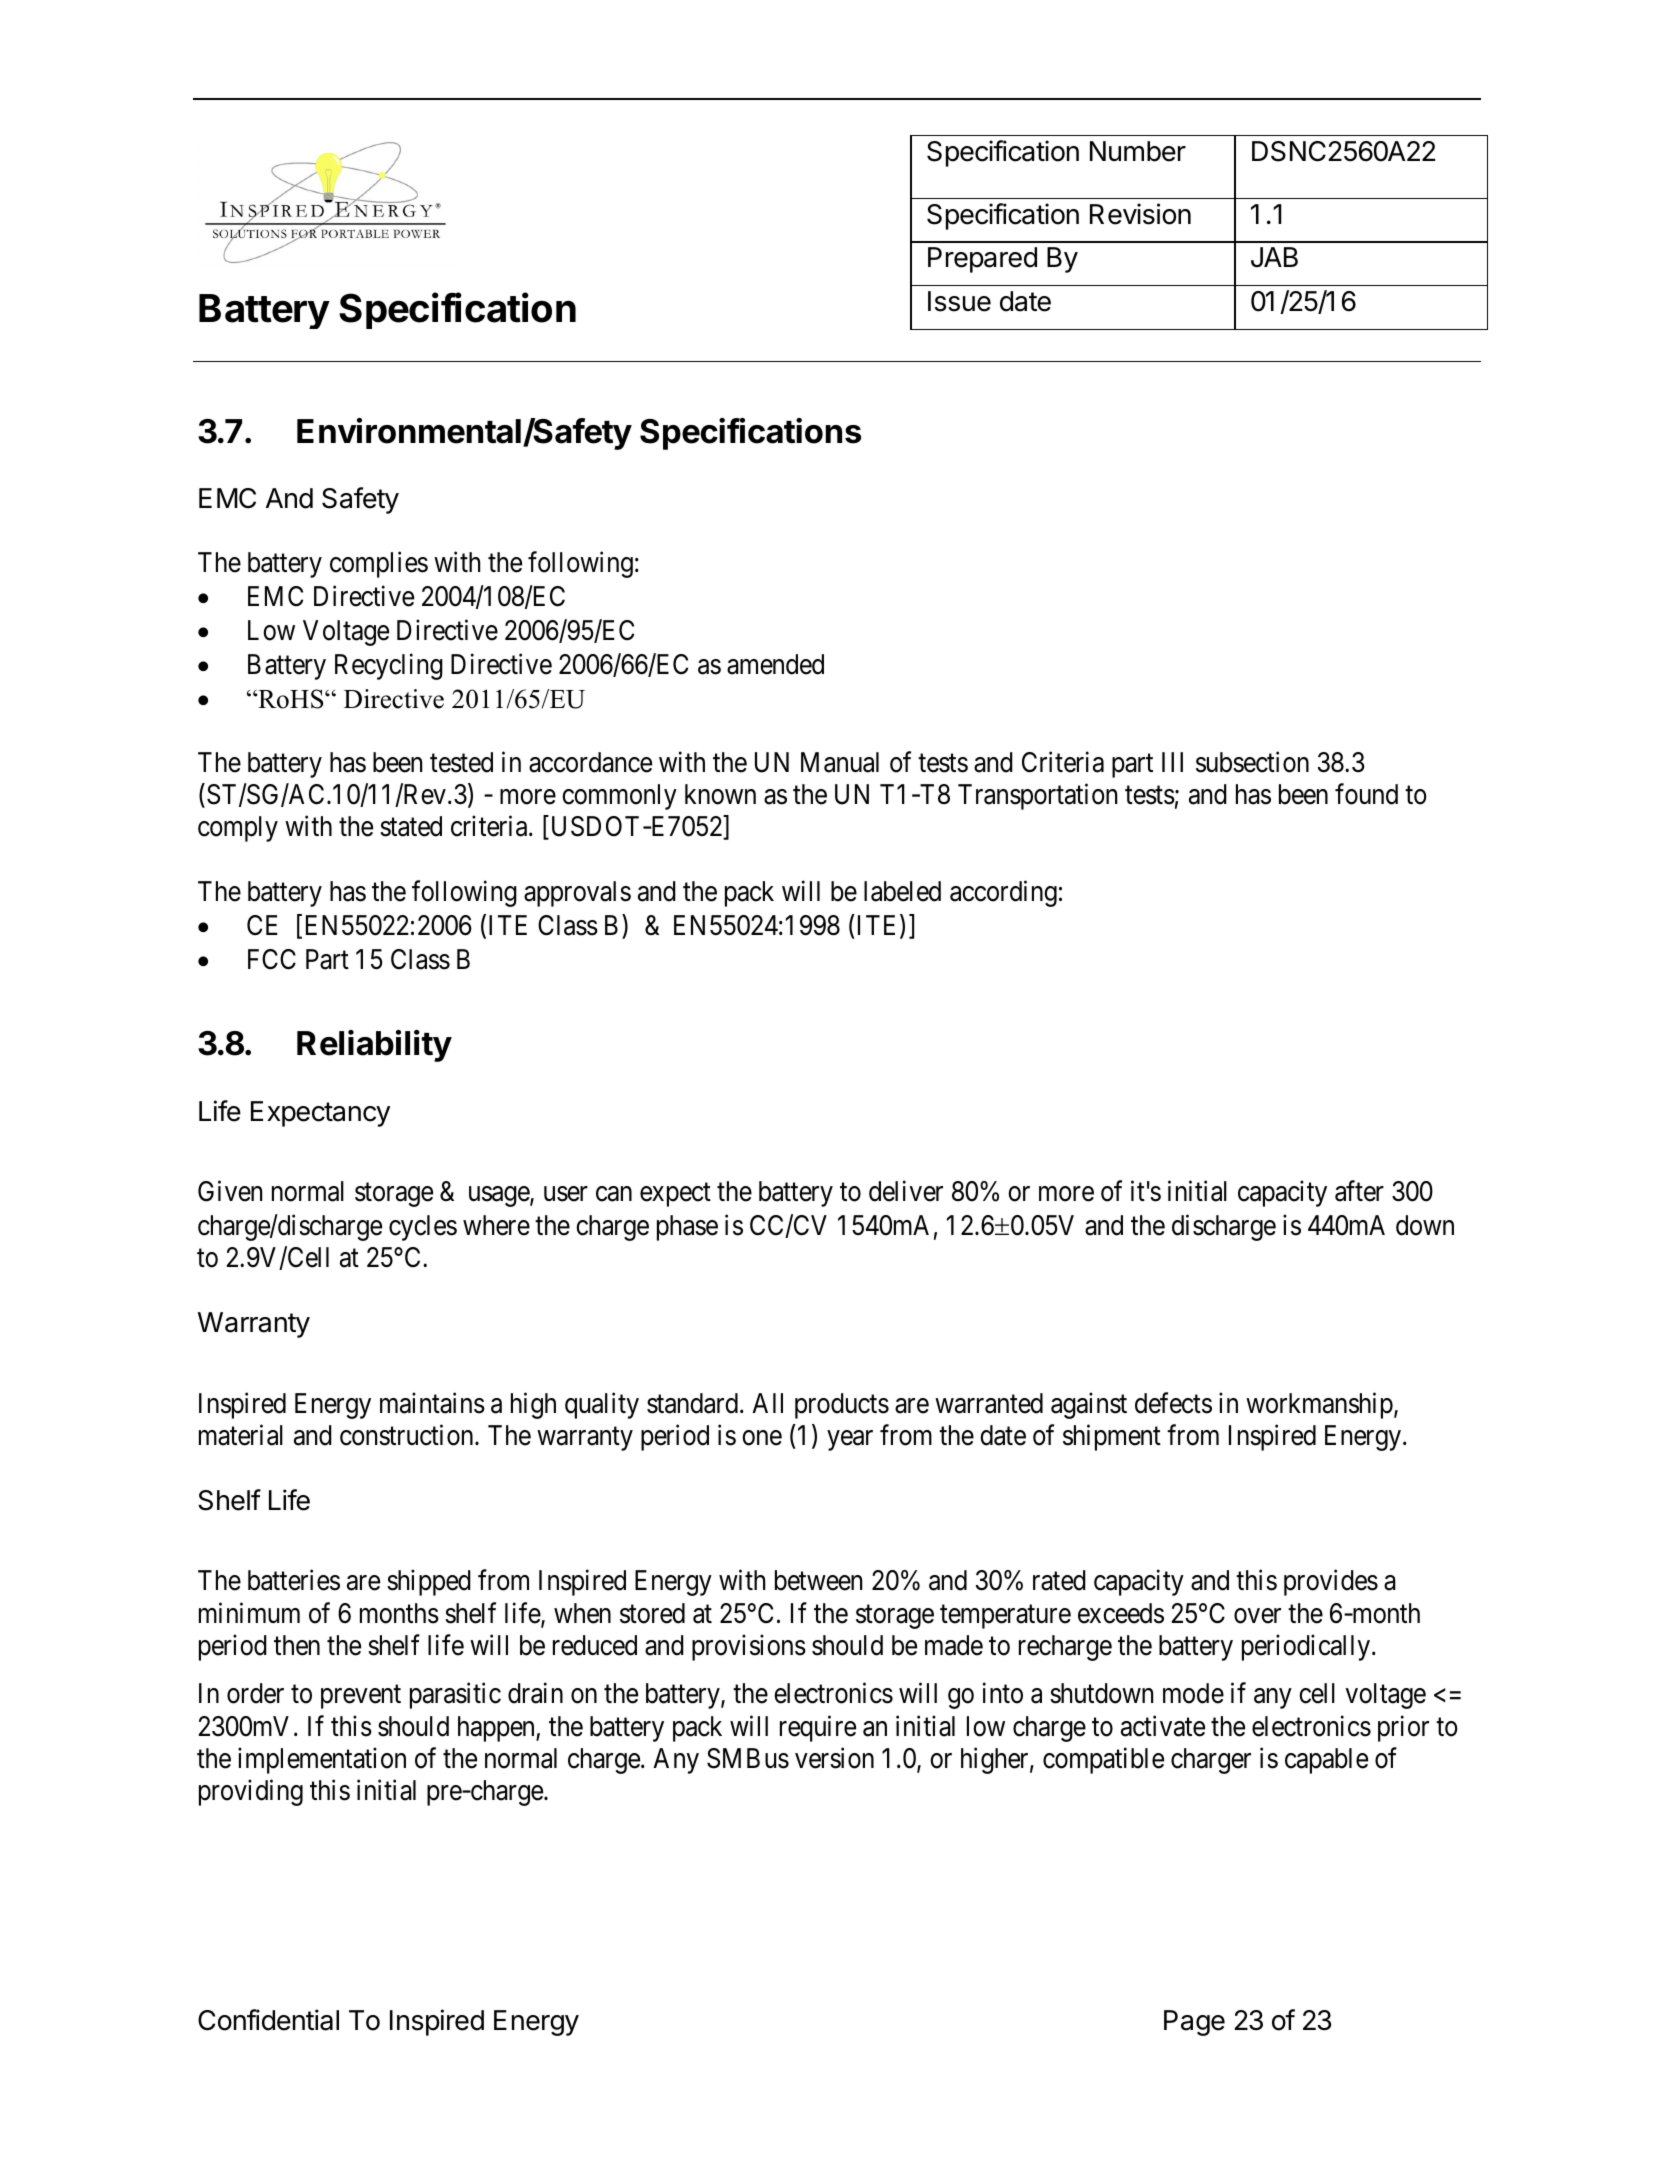 This image has width=1674, height=2166. Describe the element at coordinates (1252, 762) in the image. I see `subsection` at that location.
